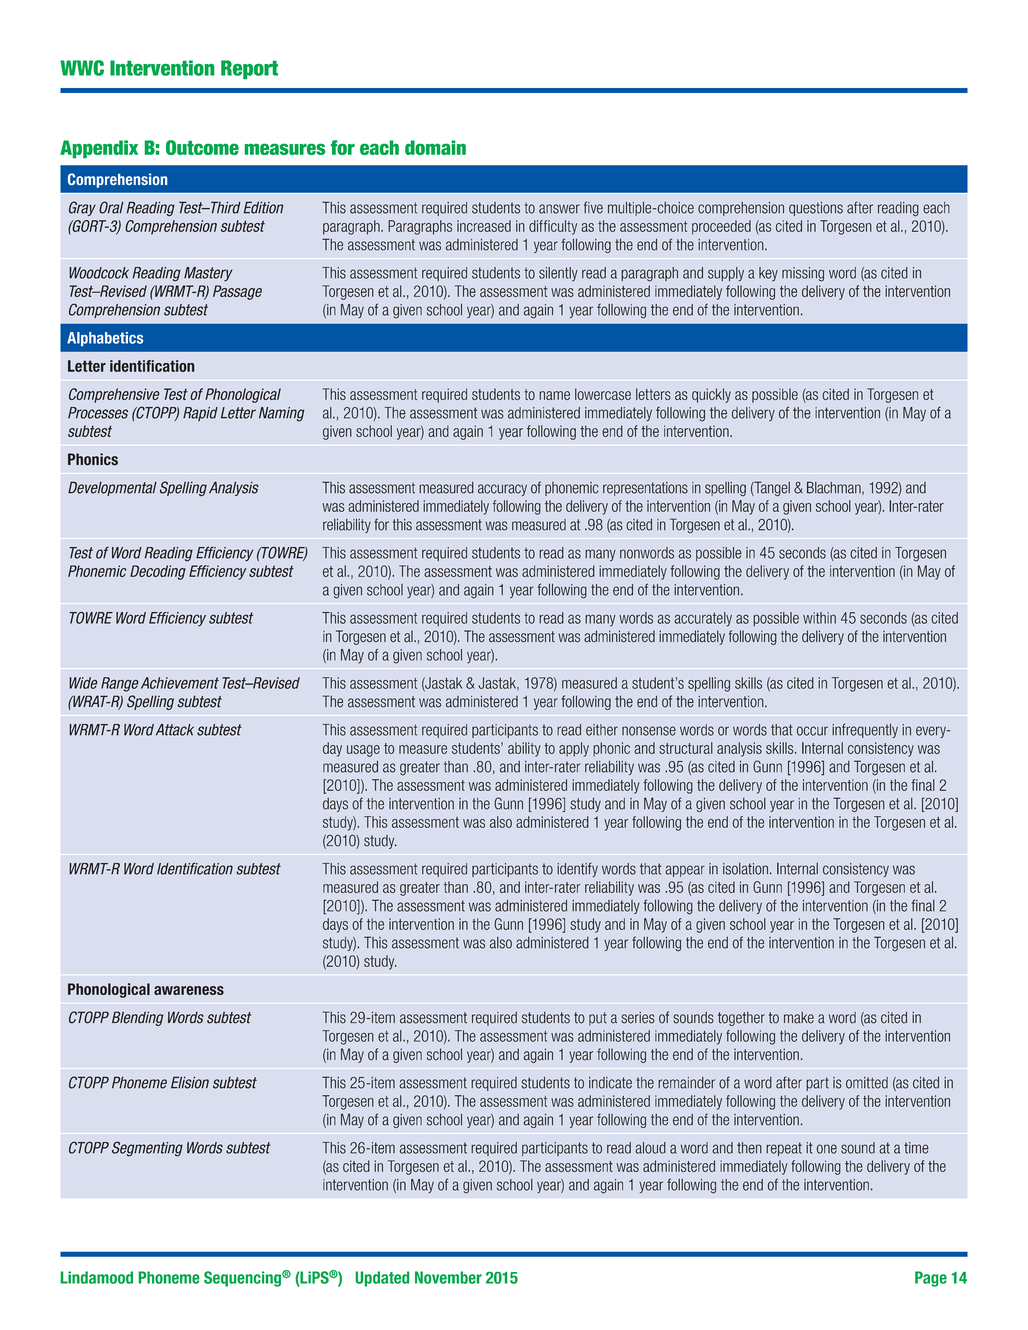 Image resolution: width=1028 pixels, height=1330 pixels. Describe the element at coordinates (189, 990) in the image. I see `awareness` at that location.
